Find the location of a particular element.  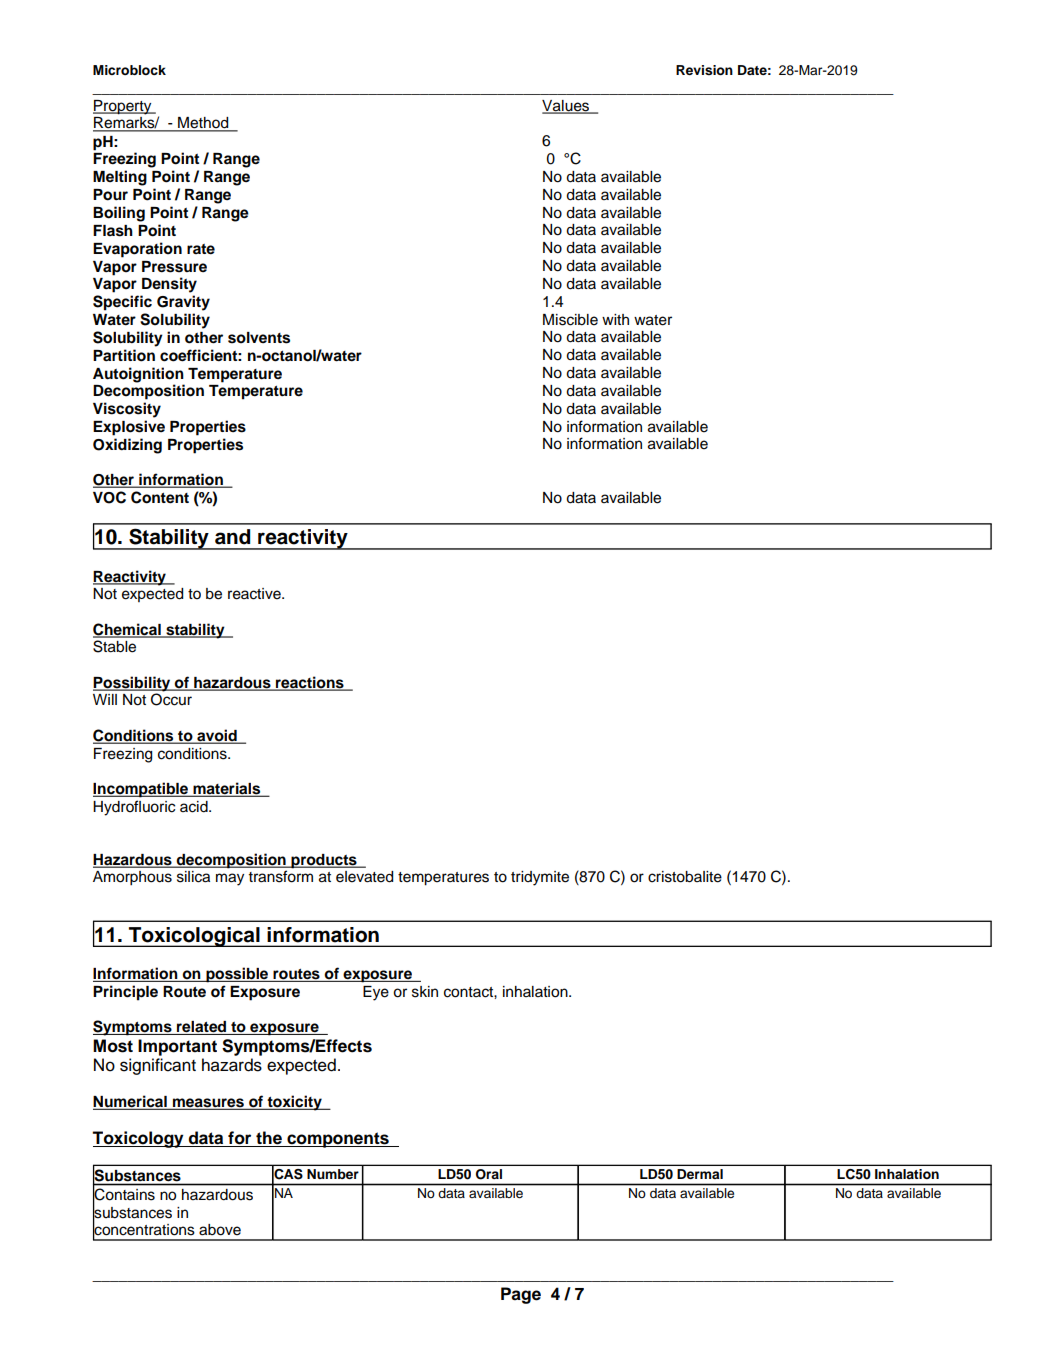

Values is located at coordinates (567, 106).
